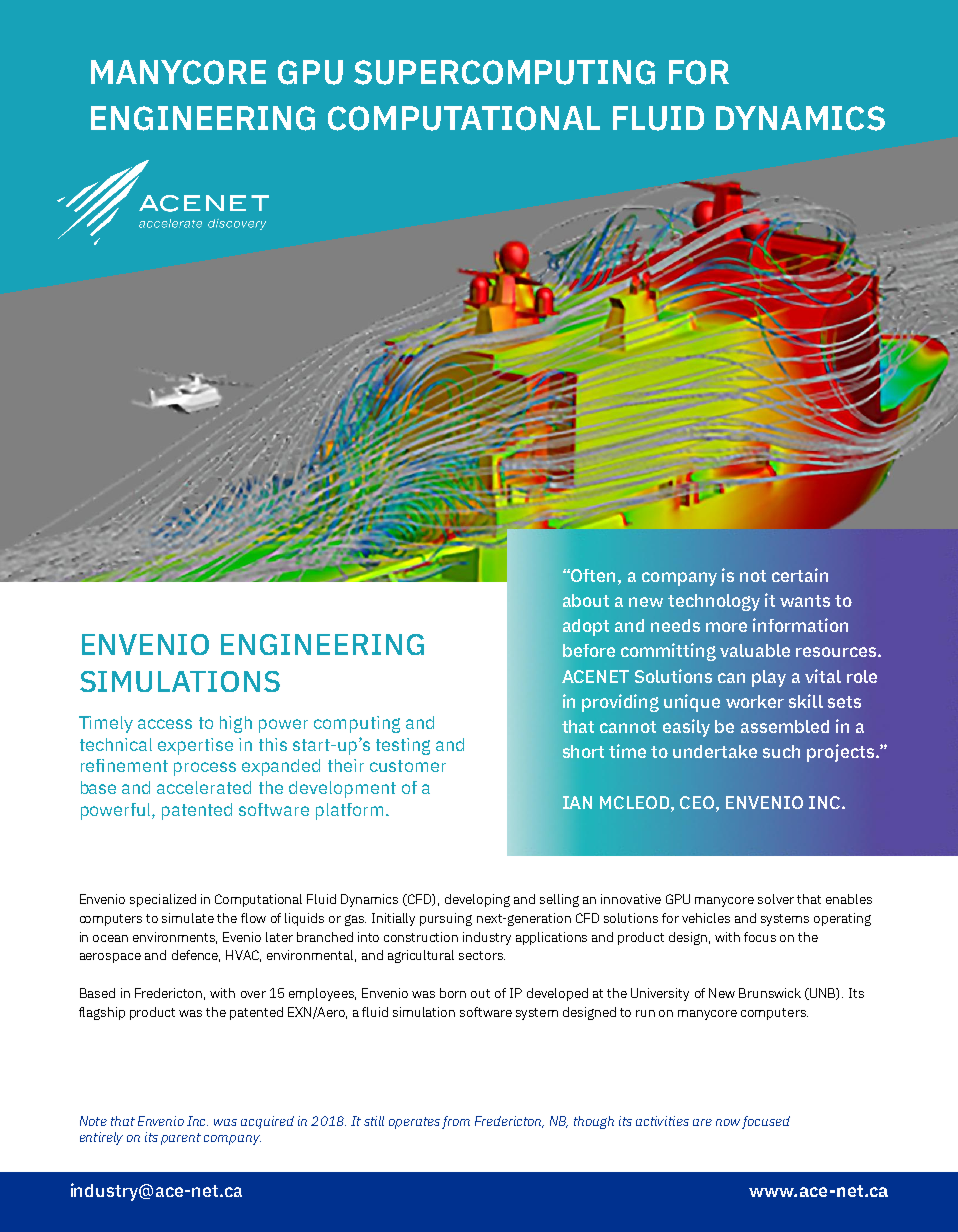 The height and width of the page is (1232, 958). What do you see at coordinates (805, 601) in the page?
I see `wants` at bounding box center [805, 601].
